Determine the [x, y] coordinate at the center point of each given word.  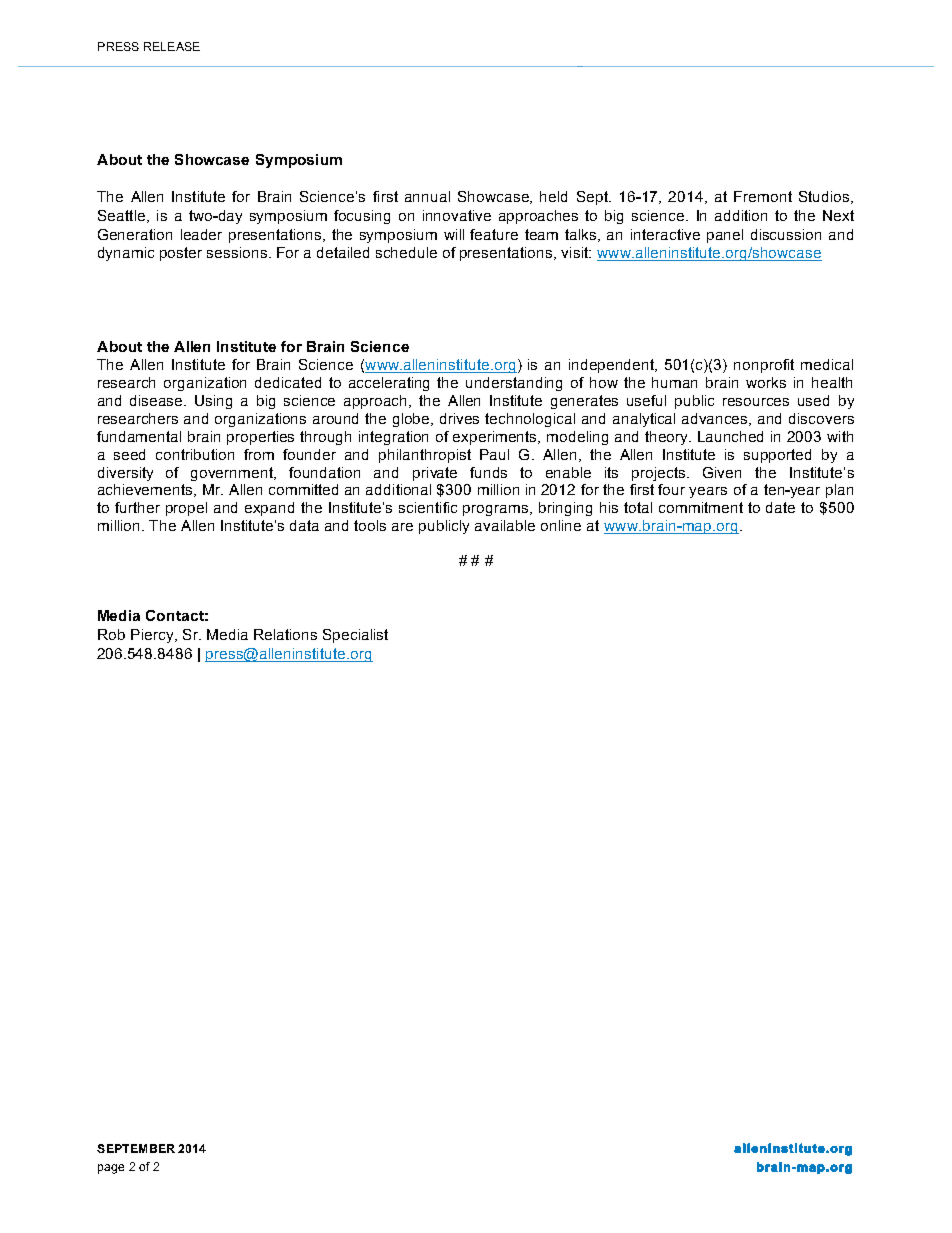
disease [157, 400]
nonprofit [764, 366]
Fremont [763, 196]
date [780, 507]
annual [427, 196]
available [505, 525]
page [111, 1169]
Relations [285, 634]
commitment [701, 507]
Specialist [355, 636]
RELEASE [172, 46]
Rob [111, 634]
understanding [514, 384]
